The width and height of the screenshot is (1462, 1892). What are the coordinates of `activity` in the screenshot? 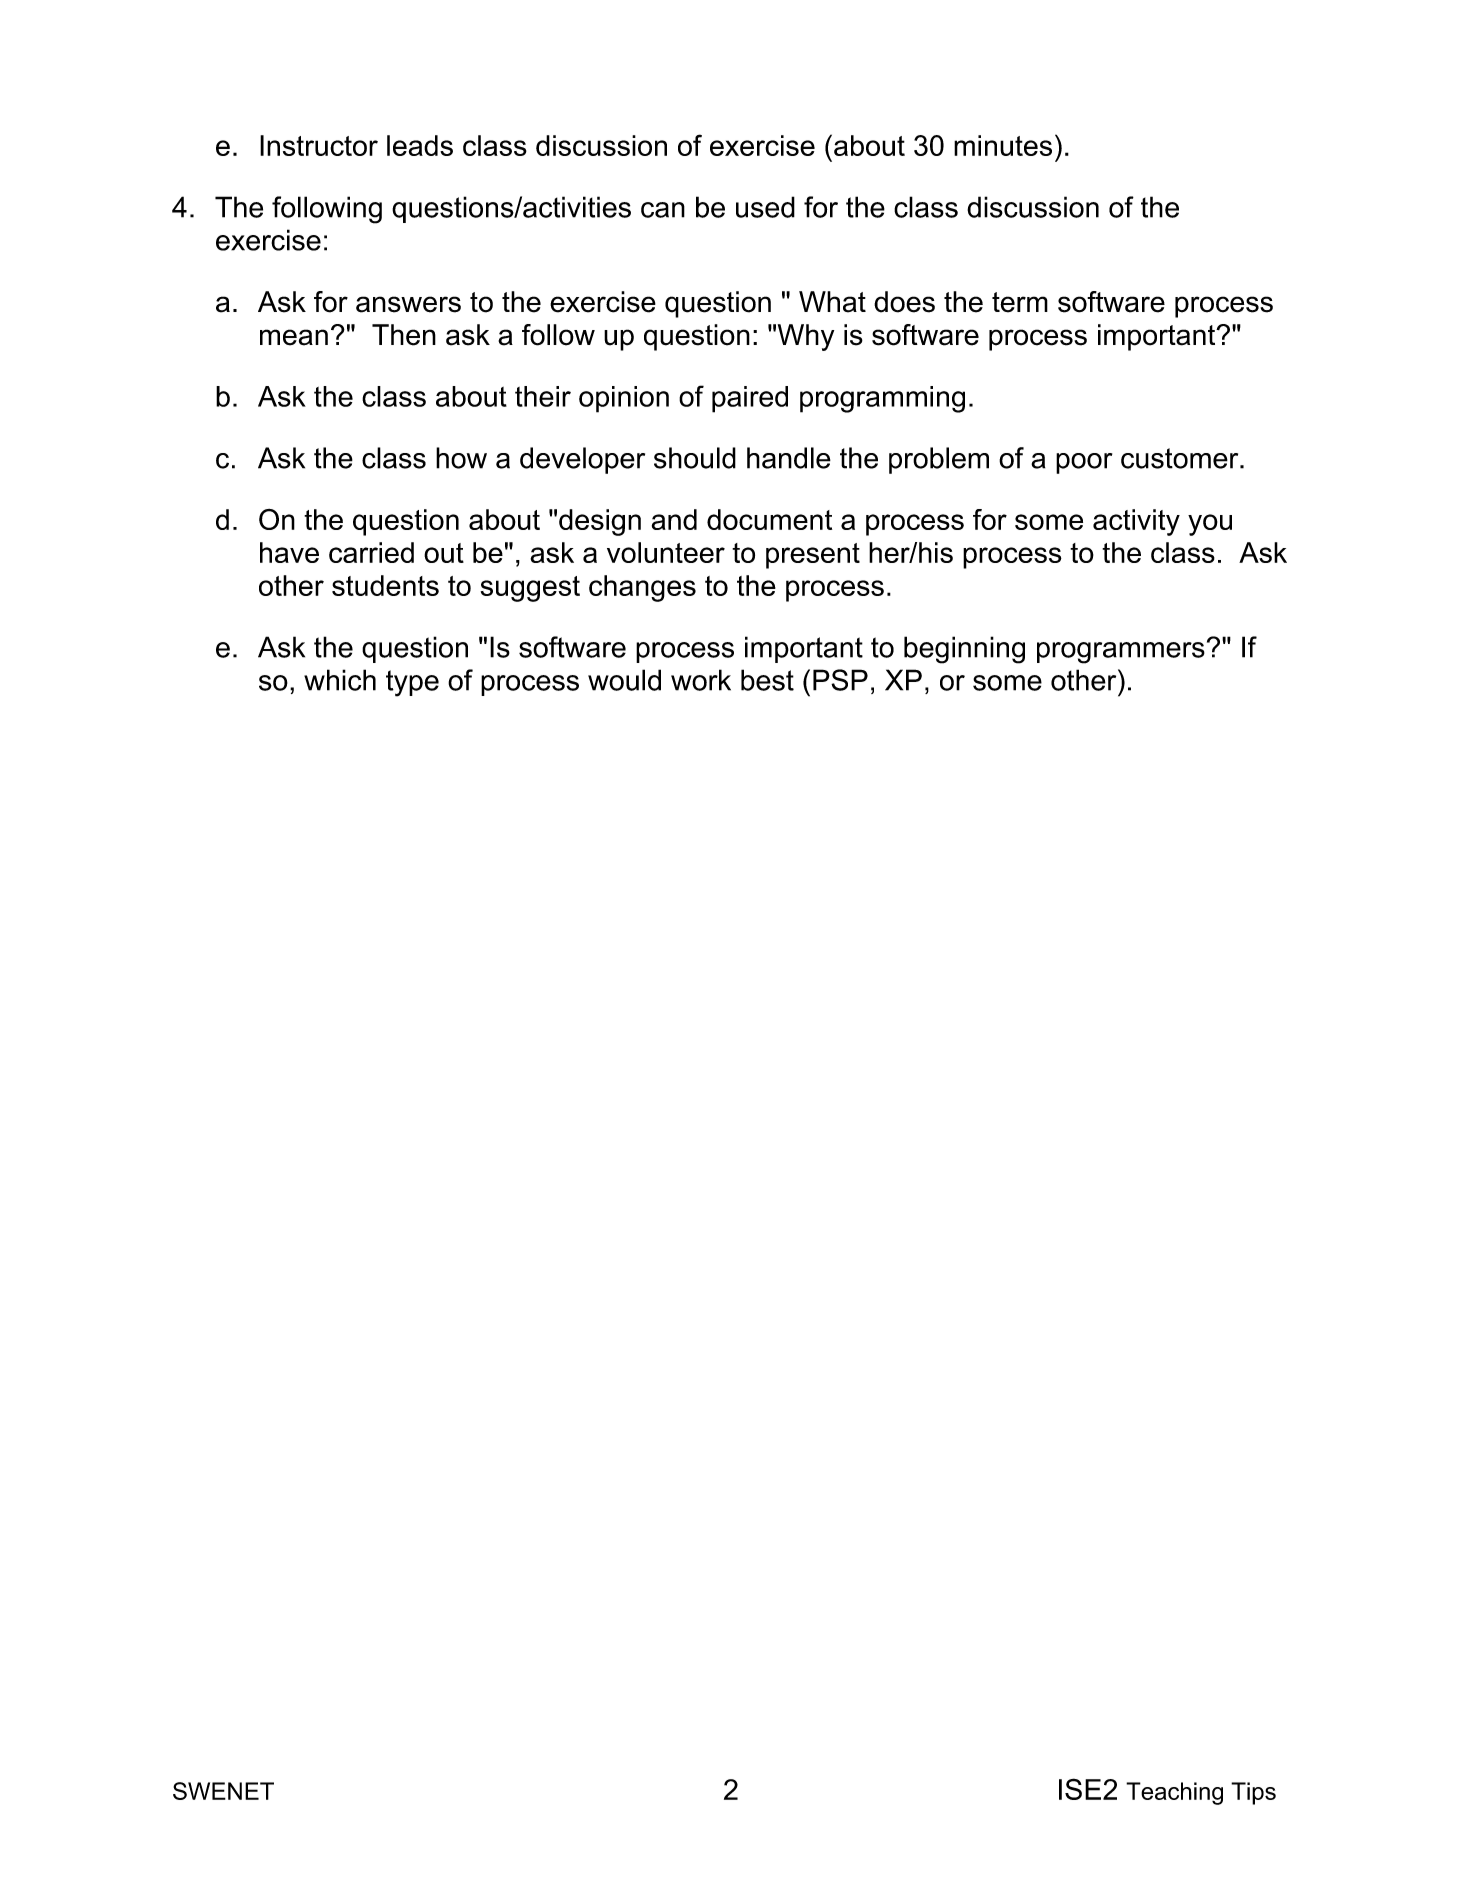 It's located at (1136, 522).
